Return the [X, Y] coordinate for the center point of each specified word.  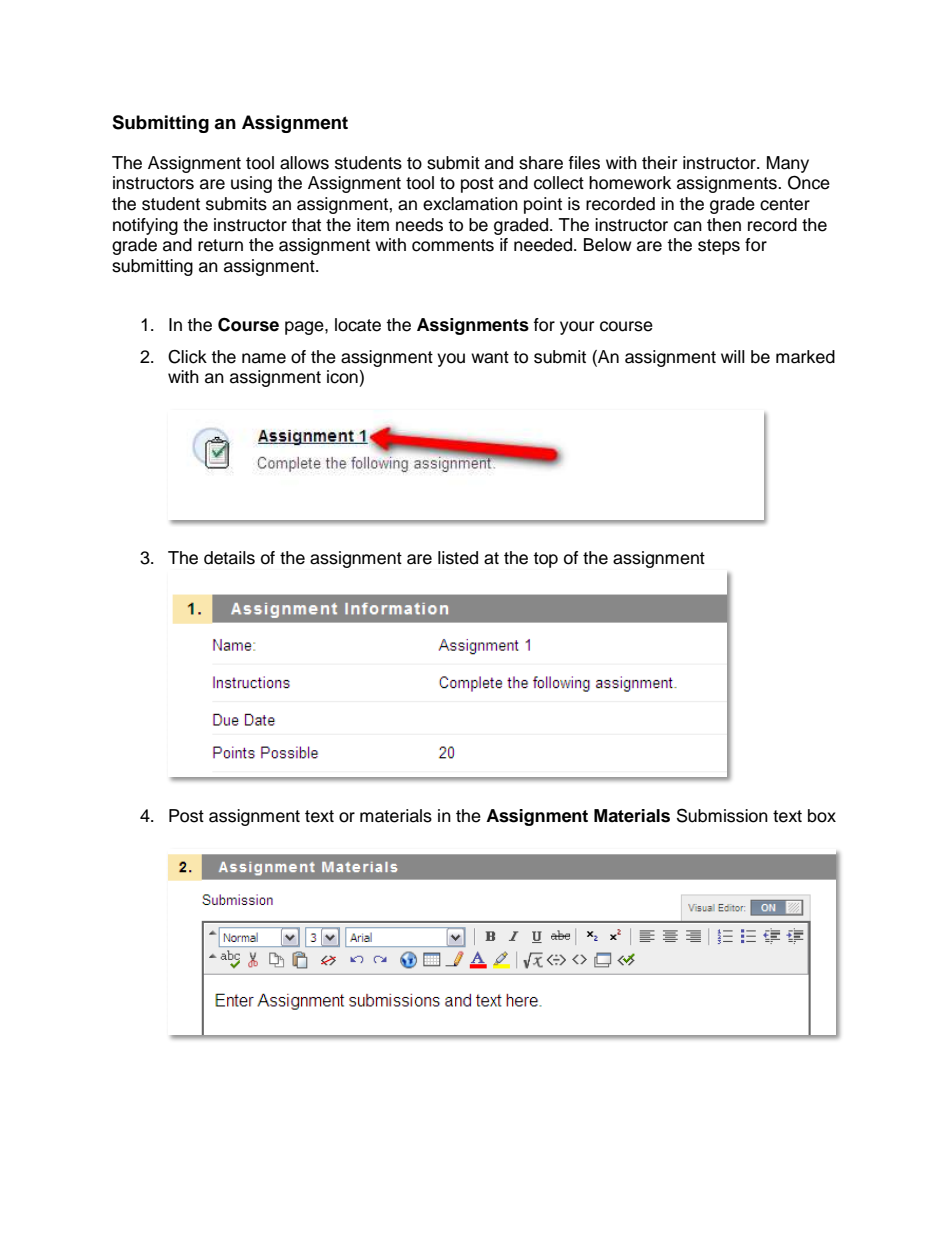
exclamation [470, 204]
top [545, 560]
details [229, 558]
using [251, 184]
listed [458, 558]
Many [788, 164]
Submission [722, 815]
